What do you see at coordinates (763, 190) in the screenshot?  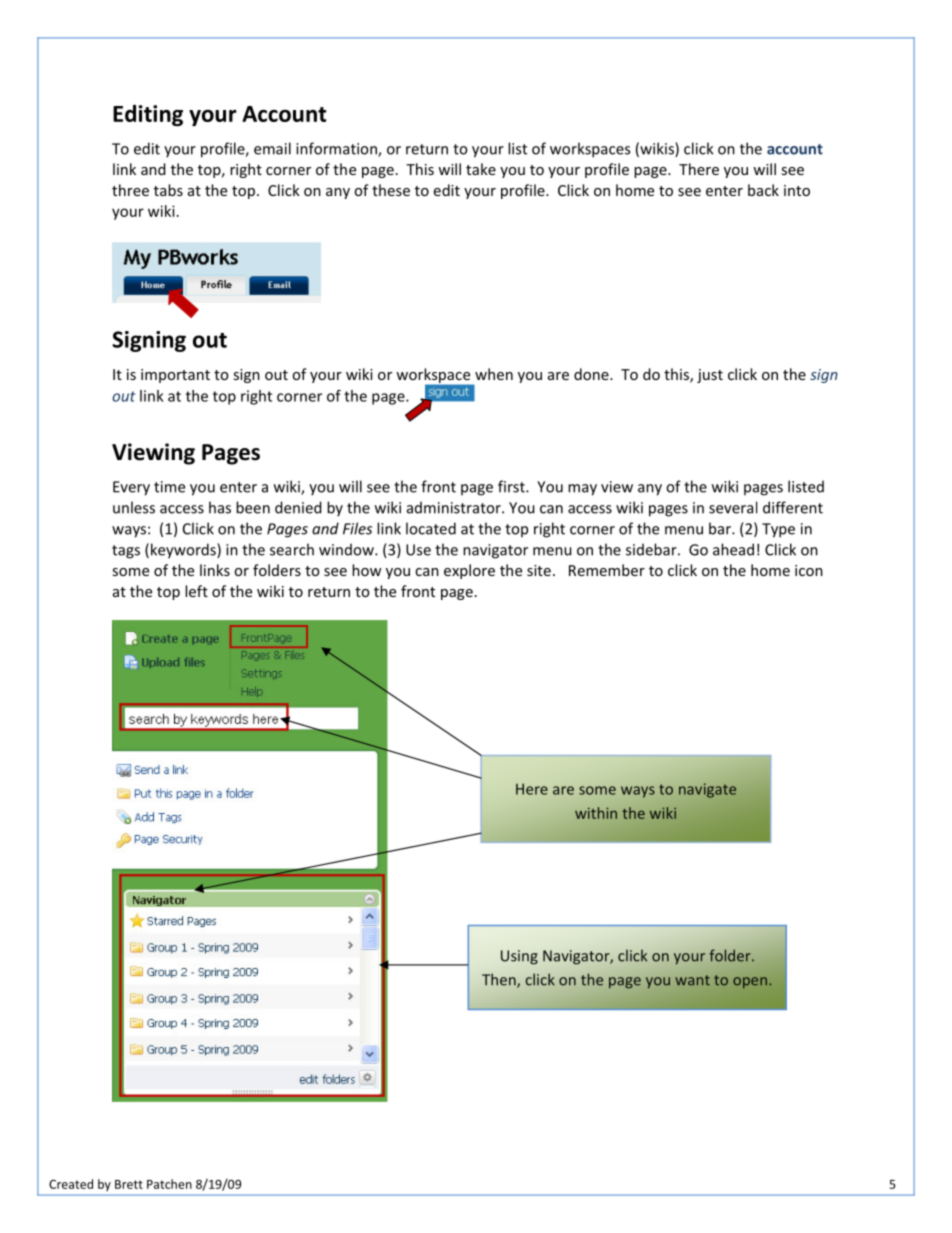 I see `back` at bounding box center [763, 190].
